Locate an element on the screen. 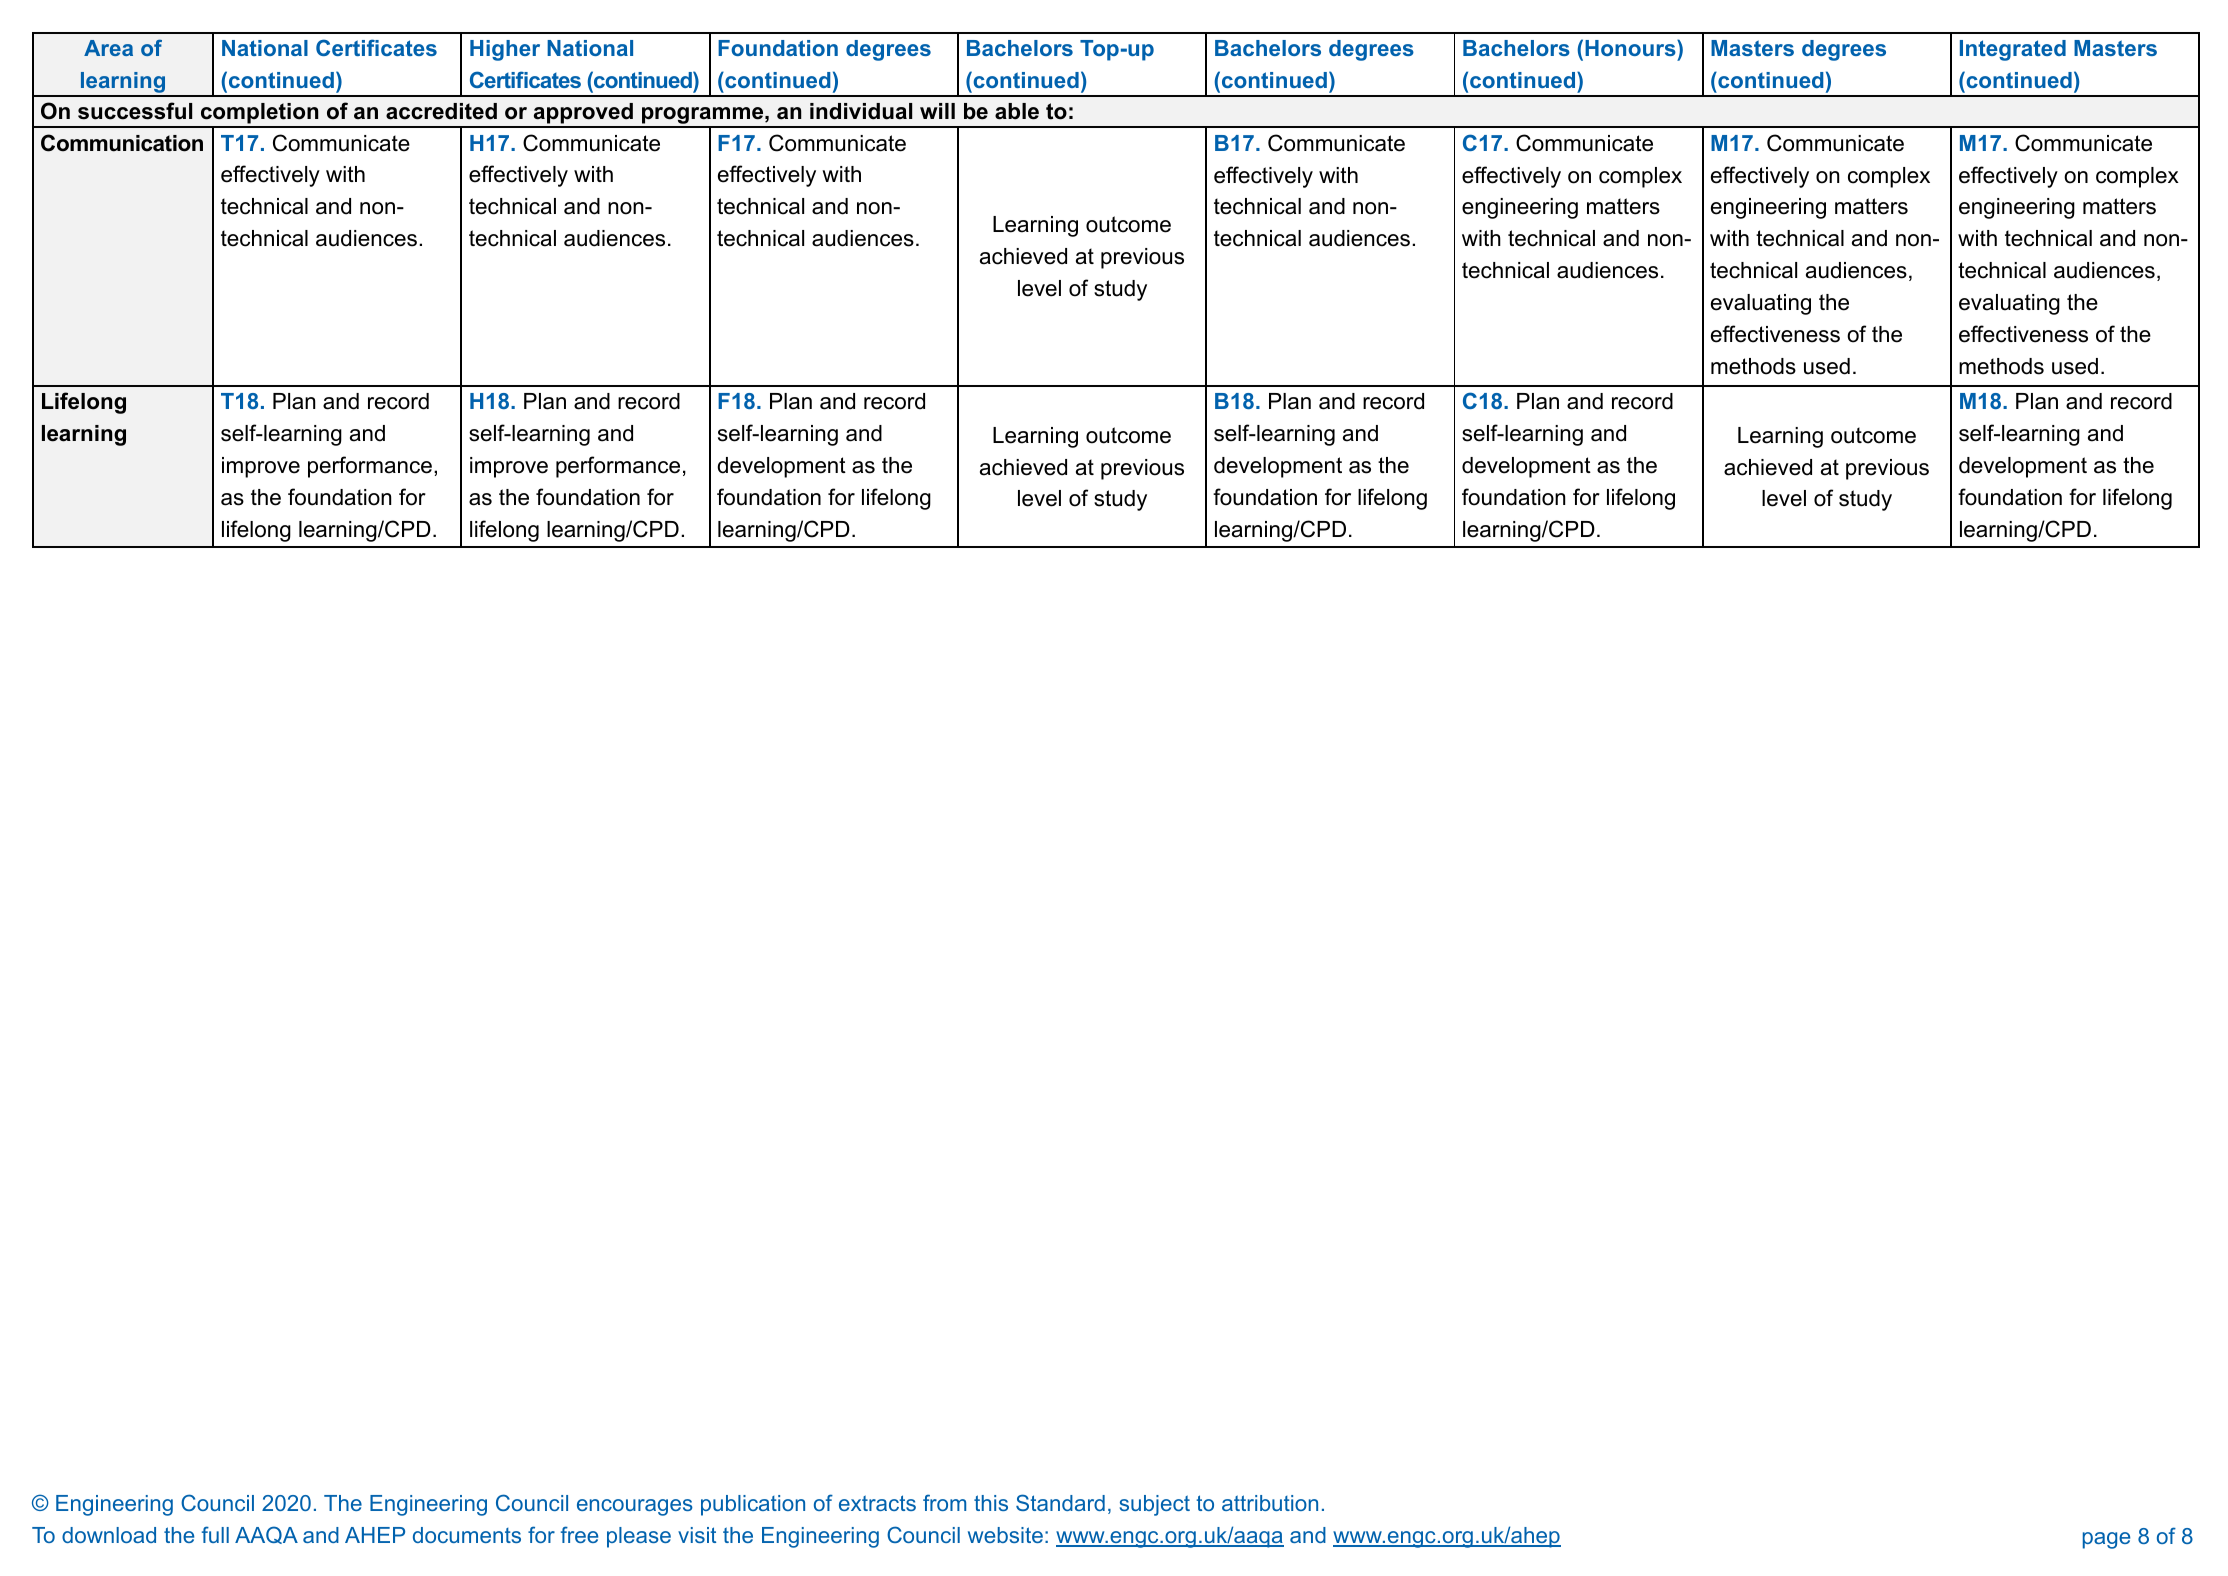 The image size is (2228, 1576). will is located at coordinates (937, 111).
